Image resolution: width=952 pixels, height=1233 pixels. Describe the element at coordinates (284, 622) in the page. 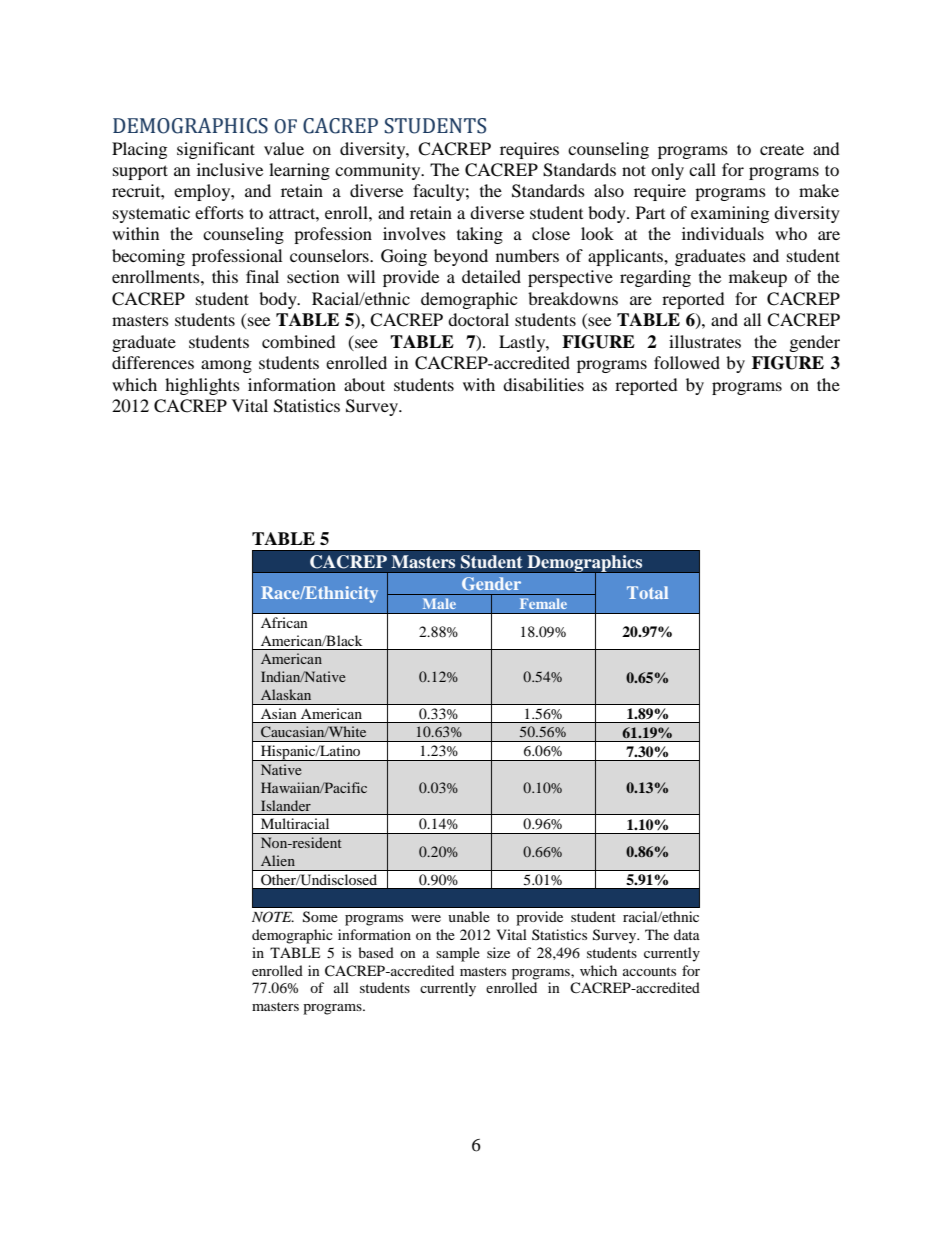

I see `African` at that location.
